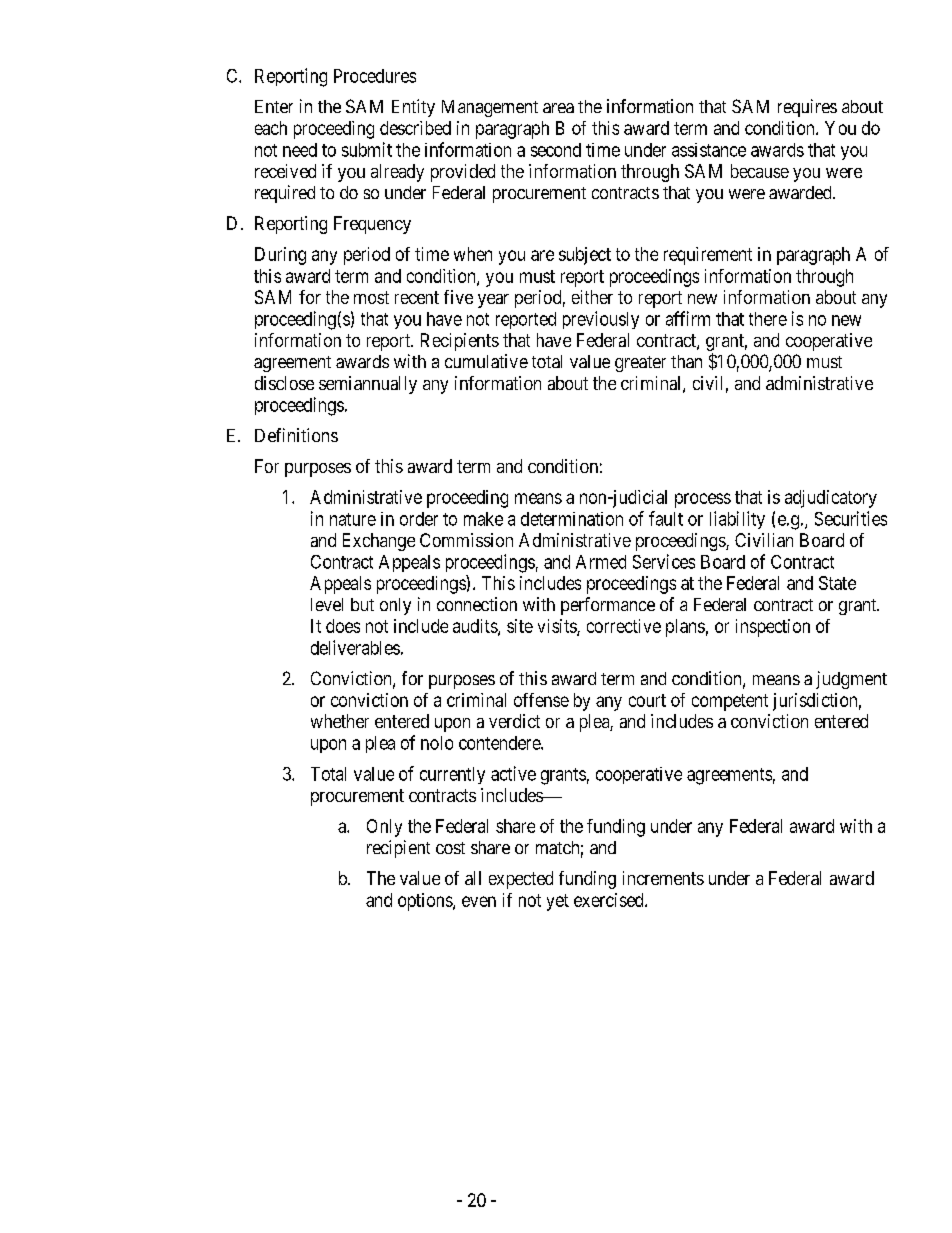 This screenshot has height=1233, width=952. What do you see at coordinates (663, 878) in the screenshot?
I see `increments` at bounding box center [663, 878].
